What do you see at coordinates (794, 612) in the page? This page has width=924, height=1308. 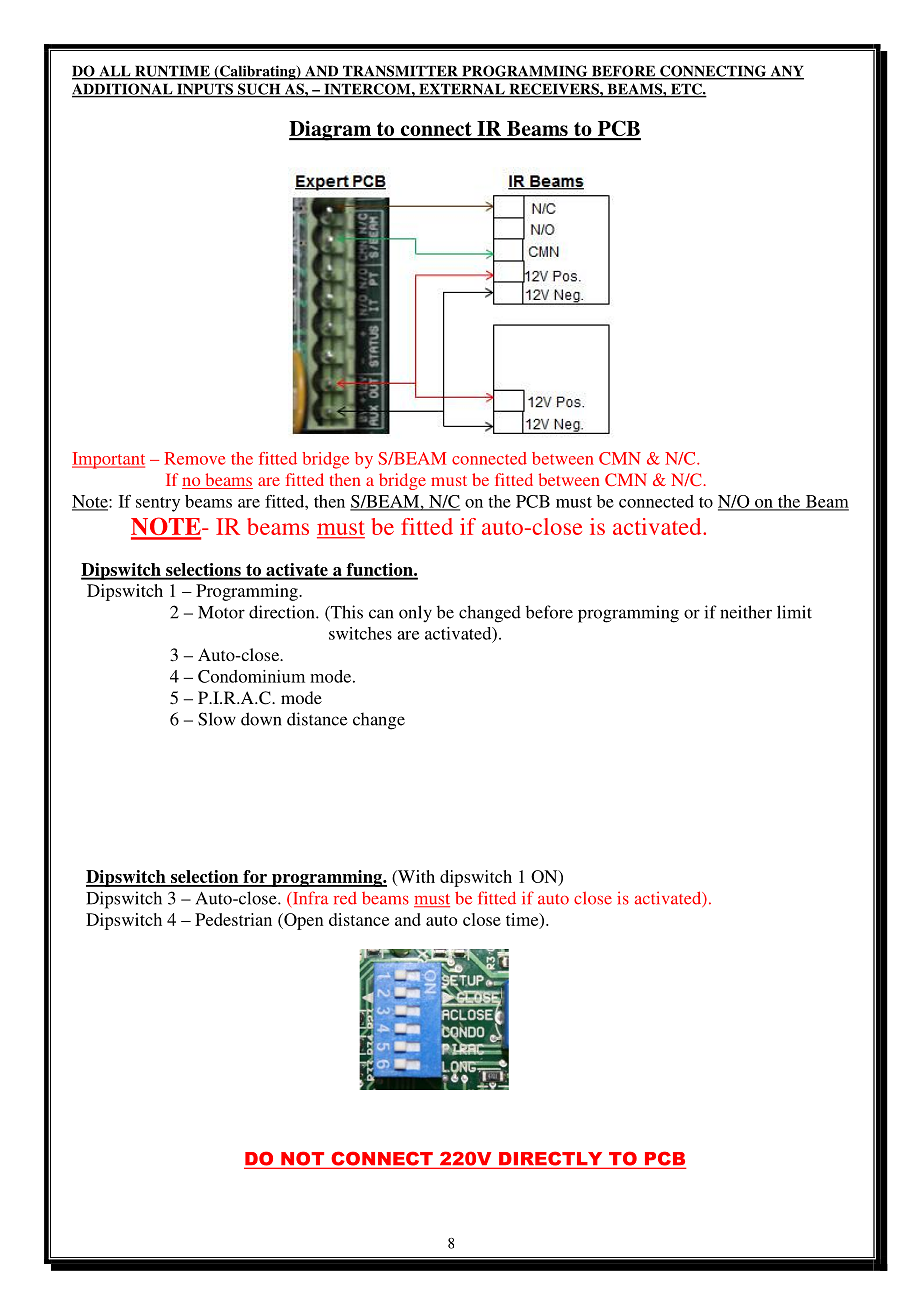 I see `limit` at bounding box center [794, 612].
